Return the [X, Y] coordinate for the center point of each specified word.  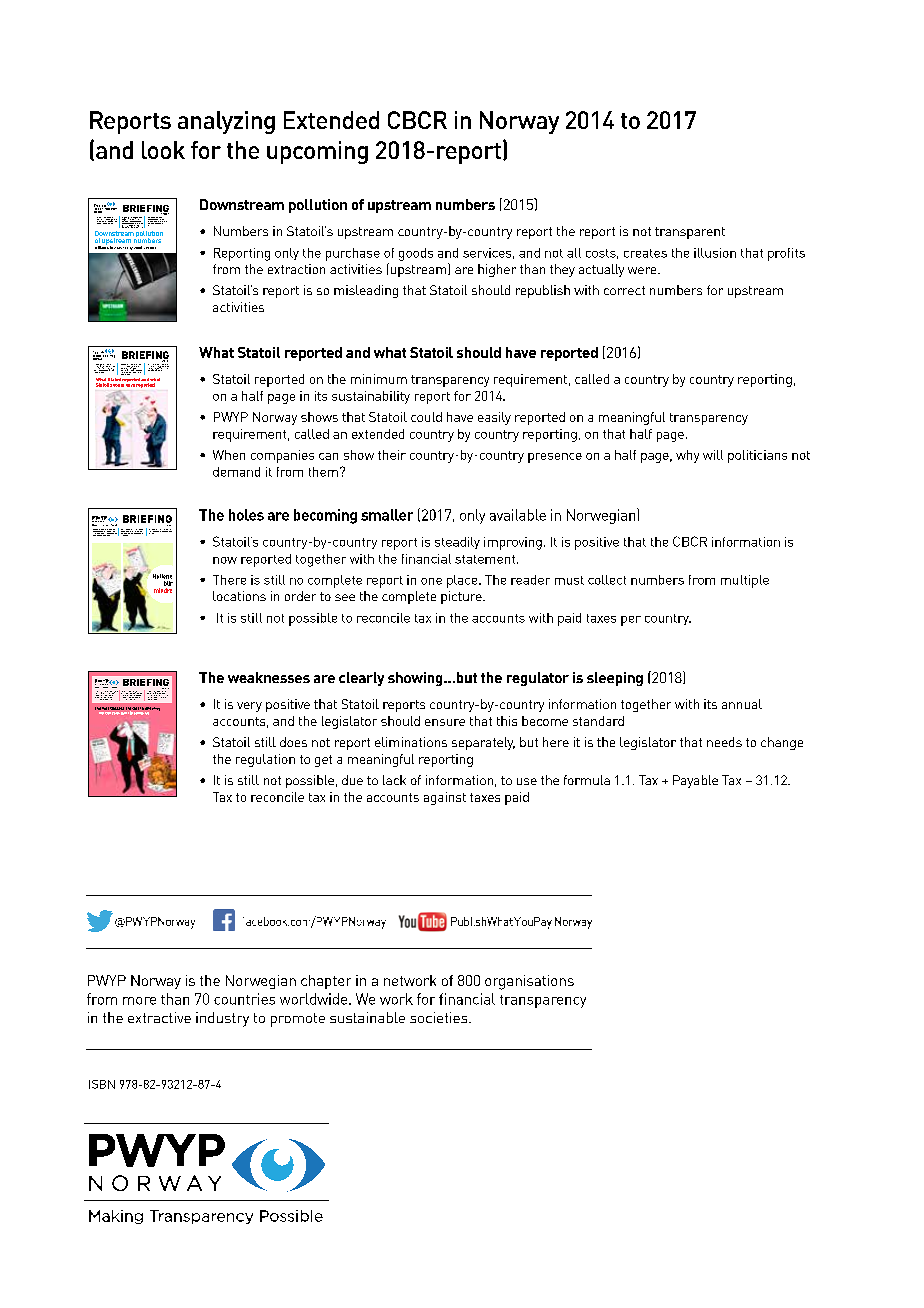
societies [440, 1017]
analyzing [226, 122]
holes [246, 515]
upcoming [317, 152]
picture [462, 597]
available [518, 515]
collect [607, 580]
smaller [387, 515]
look [163, 150]
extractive [159, 1017]
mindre [163, 590]
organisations [529, 982]
